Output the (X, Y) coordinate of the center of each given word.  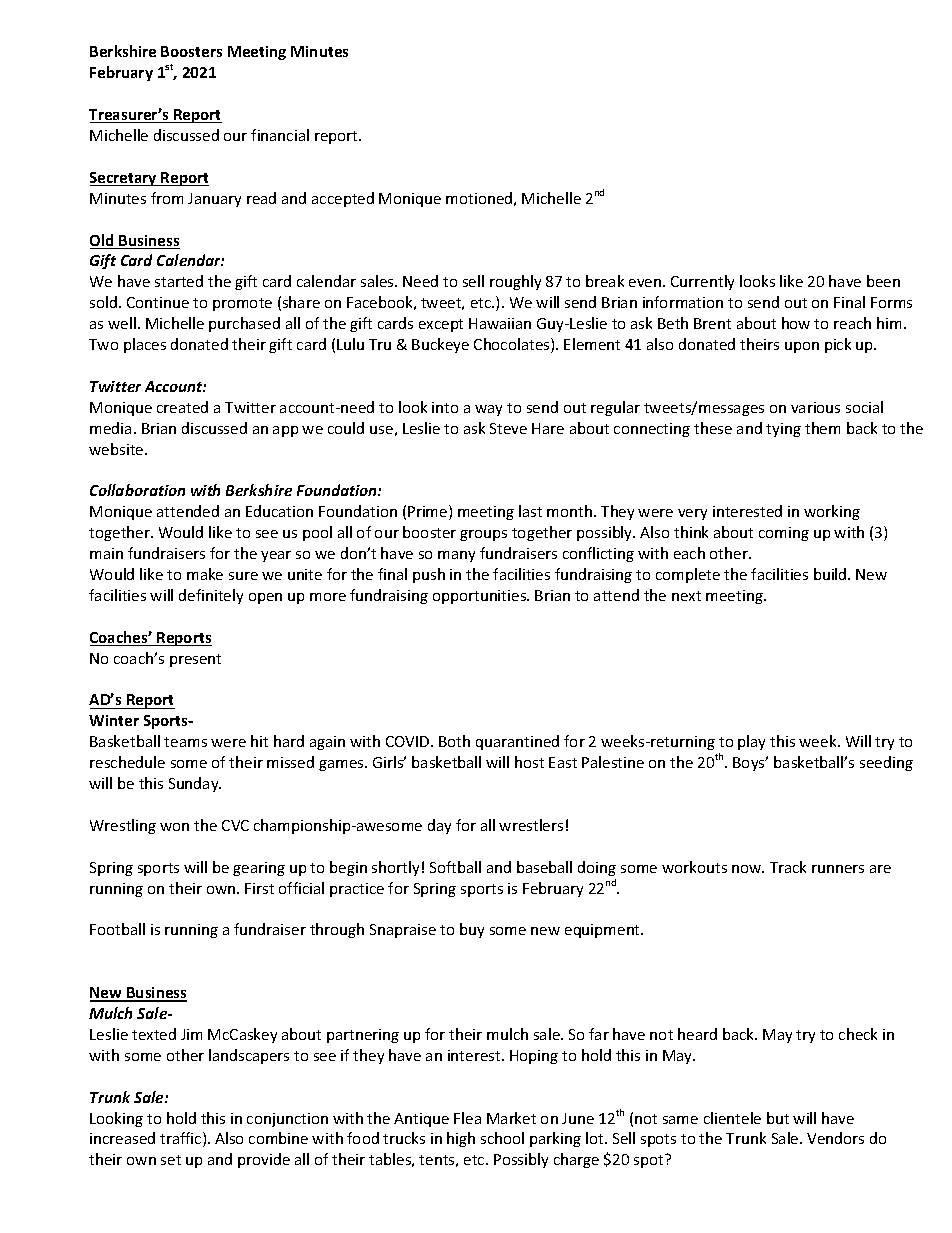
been (883, 281)
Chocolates (513, 345)
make (205, 574)
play (751, 742)
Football (117, 929)
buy (472, 930)
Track (788, 867)
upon (802, 347)
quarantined (517, 742)
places (145, 345)
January (214, 200)
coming (784, 534)
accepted (343, 199)
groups (483, 535)
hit (259, 741)
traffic (182, 1139)
